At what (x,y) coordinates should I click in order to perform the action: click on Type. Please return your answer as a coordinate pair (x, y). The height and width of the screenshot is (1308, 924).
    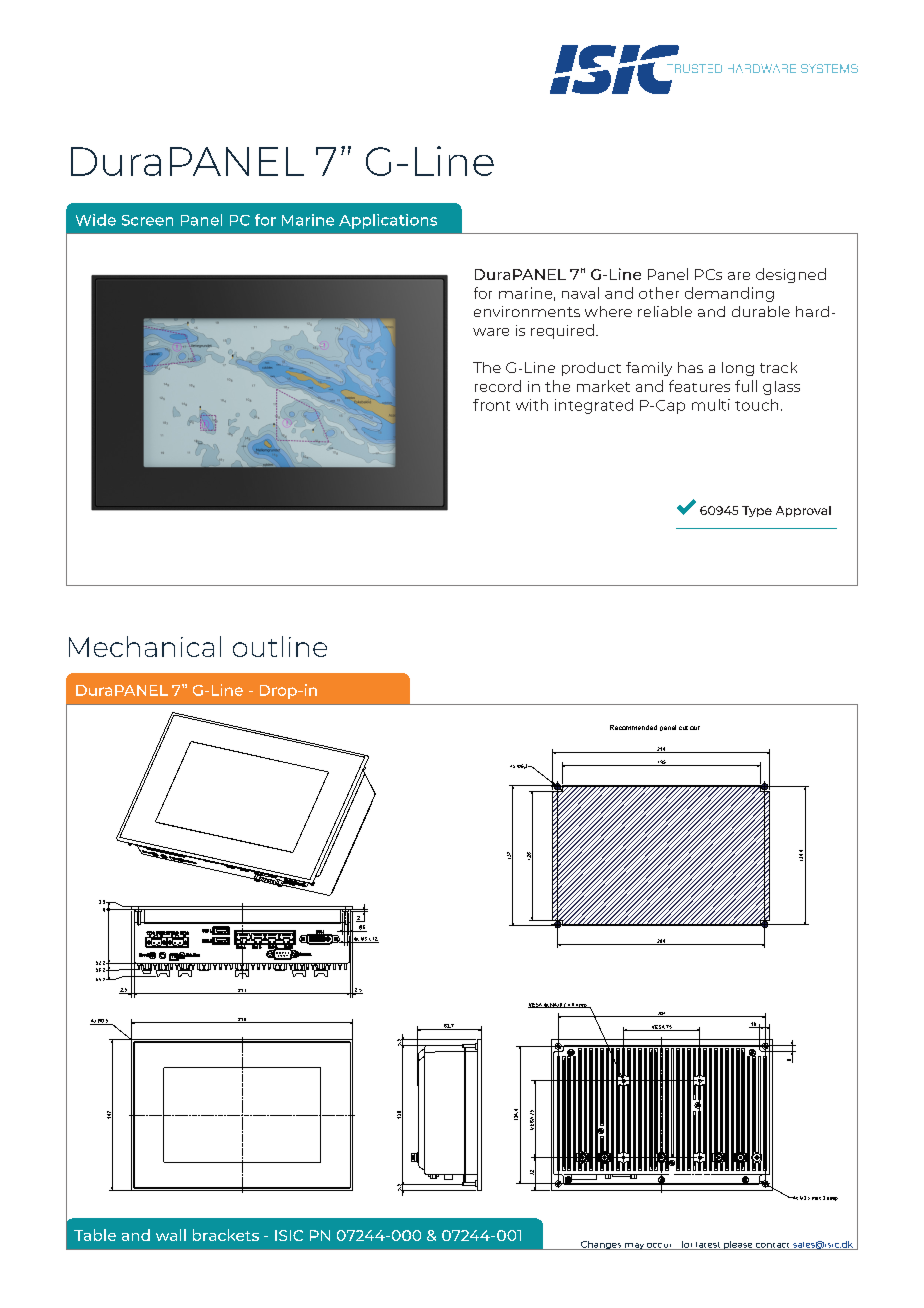
    Looking at the image, I should click on (757, 511).
